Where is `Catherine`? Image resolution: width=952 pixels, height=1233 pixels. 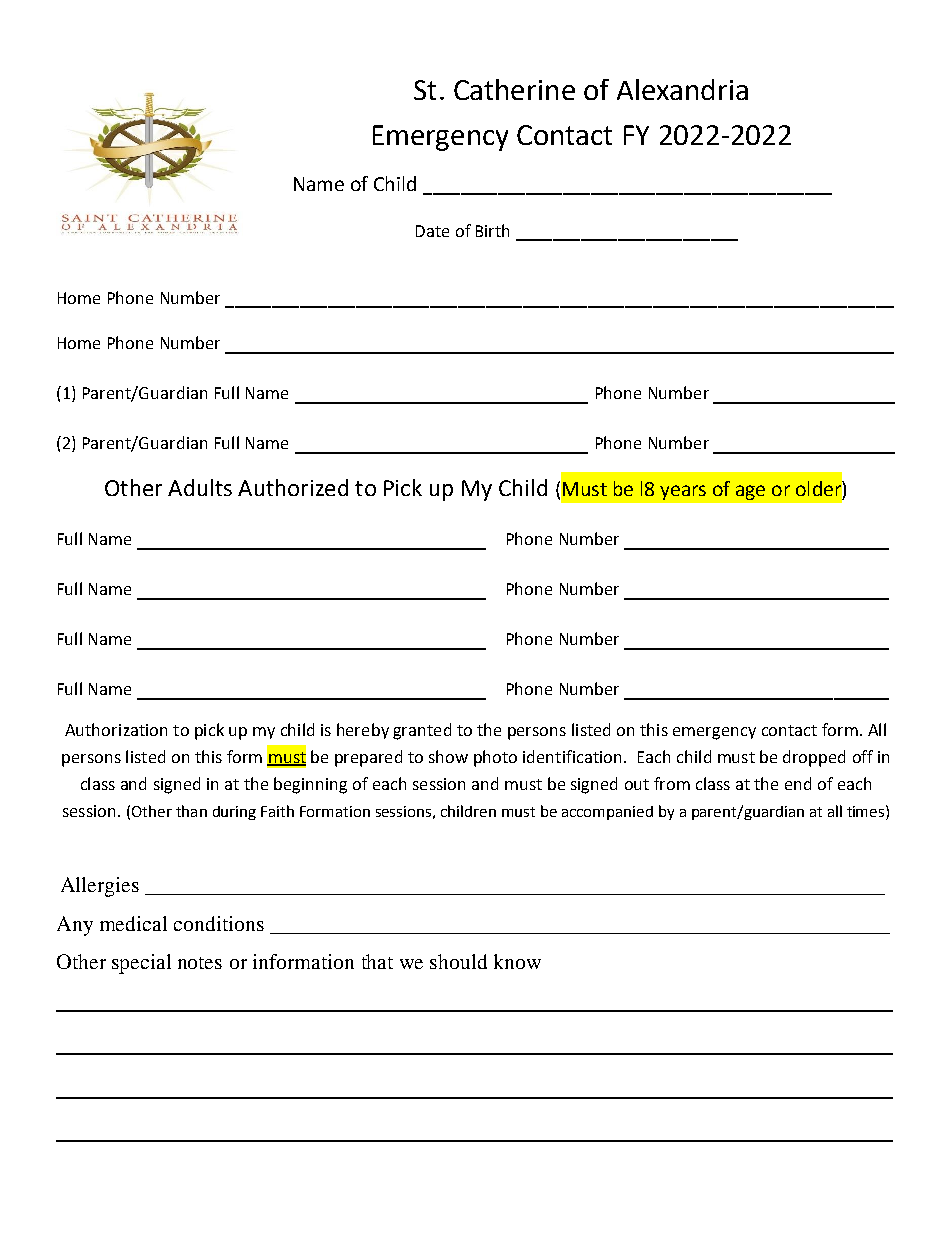
Catherine is located at coordinates (514, 89).
